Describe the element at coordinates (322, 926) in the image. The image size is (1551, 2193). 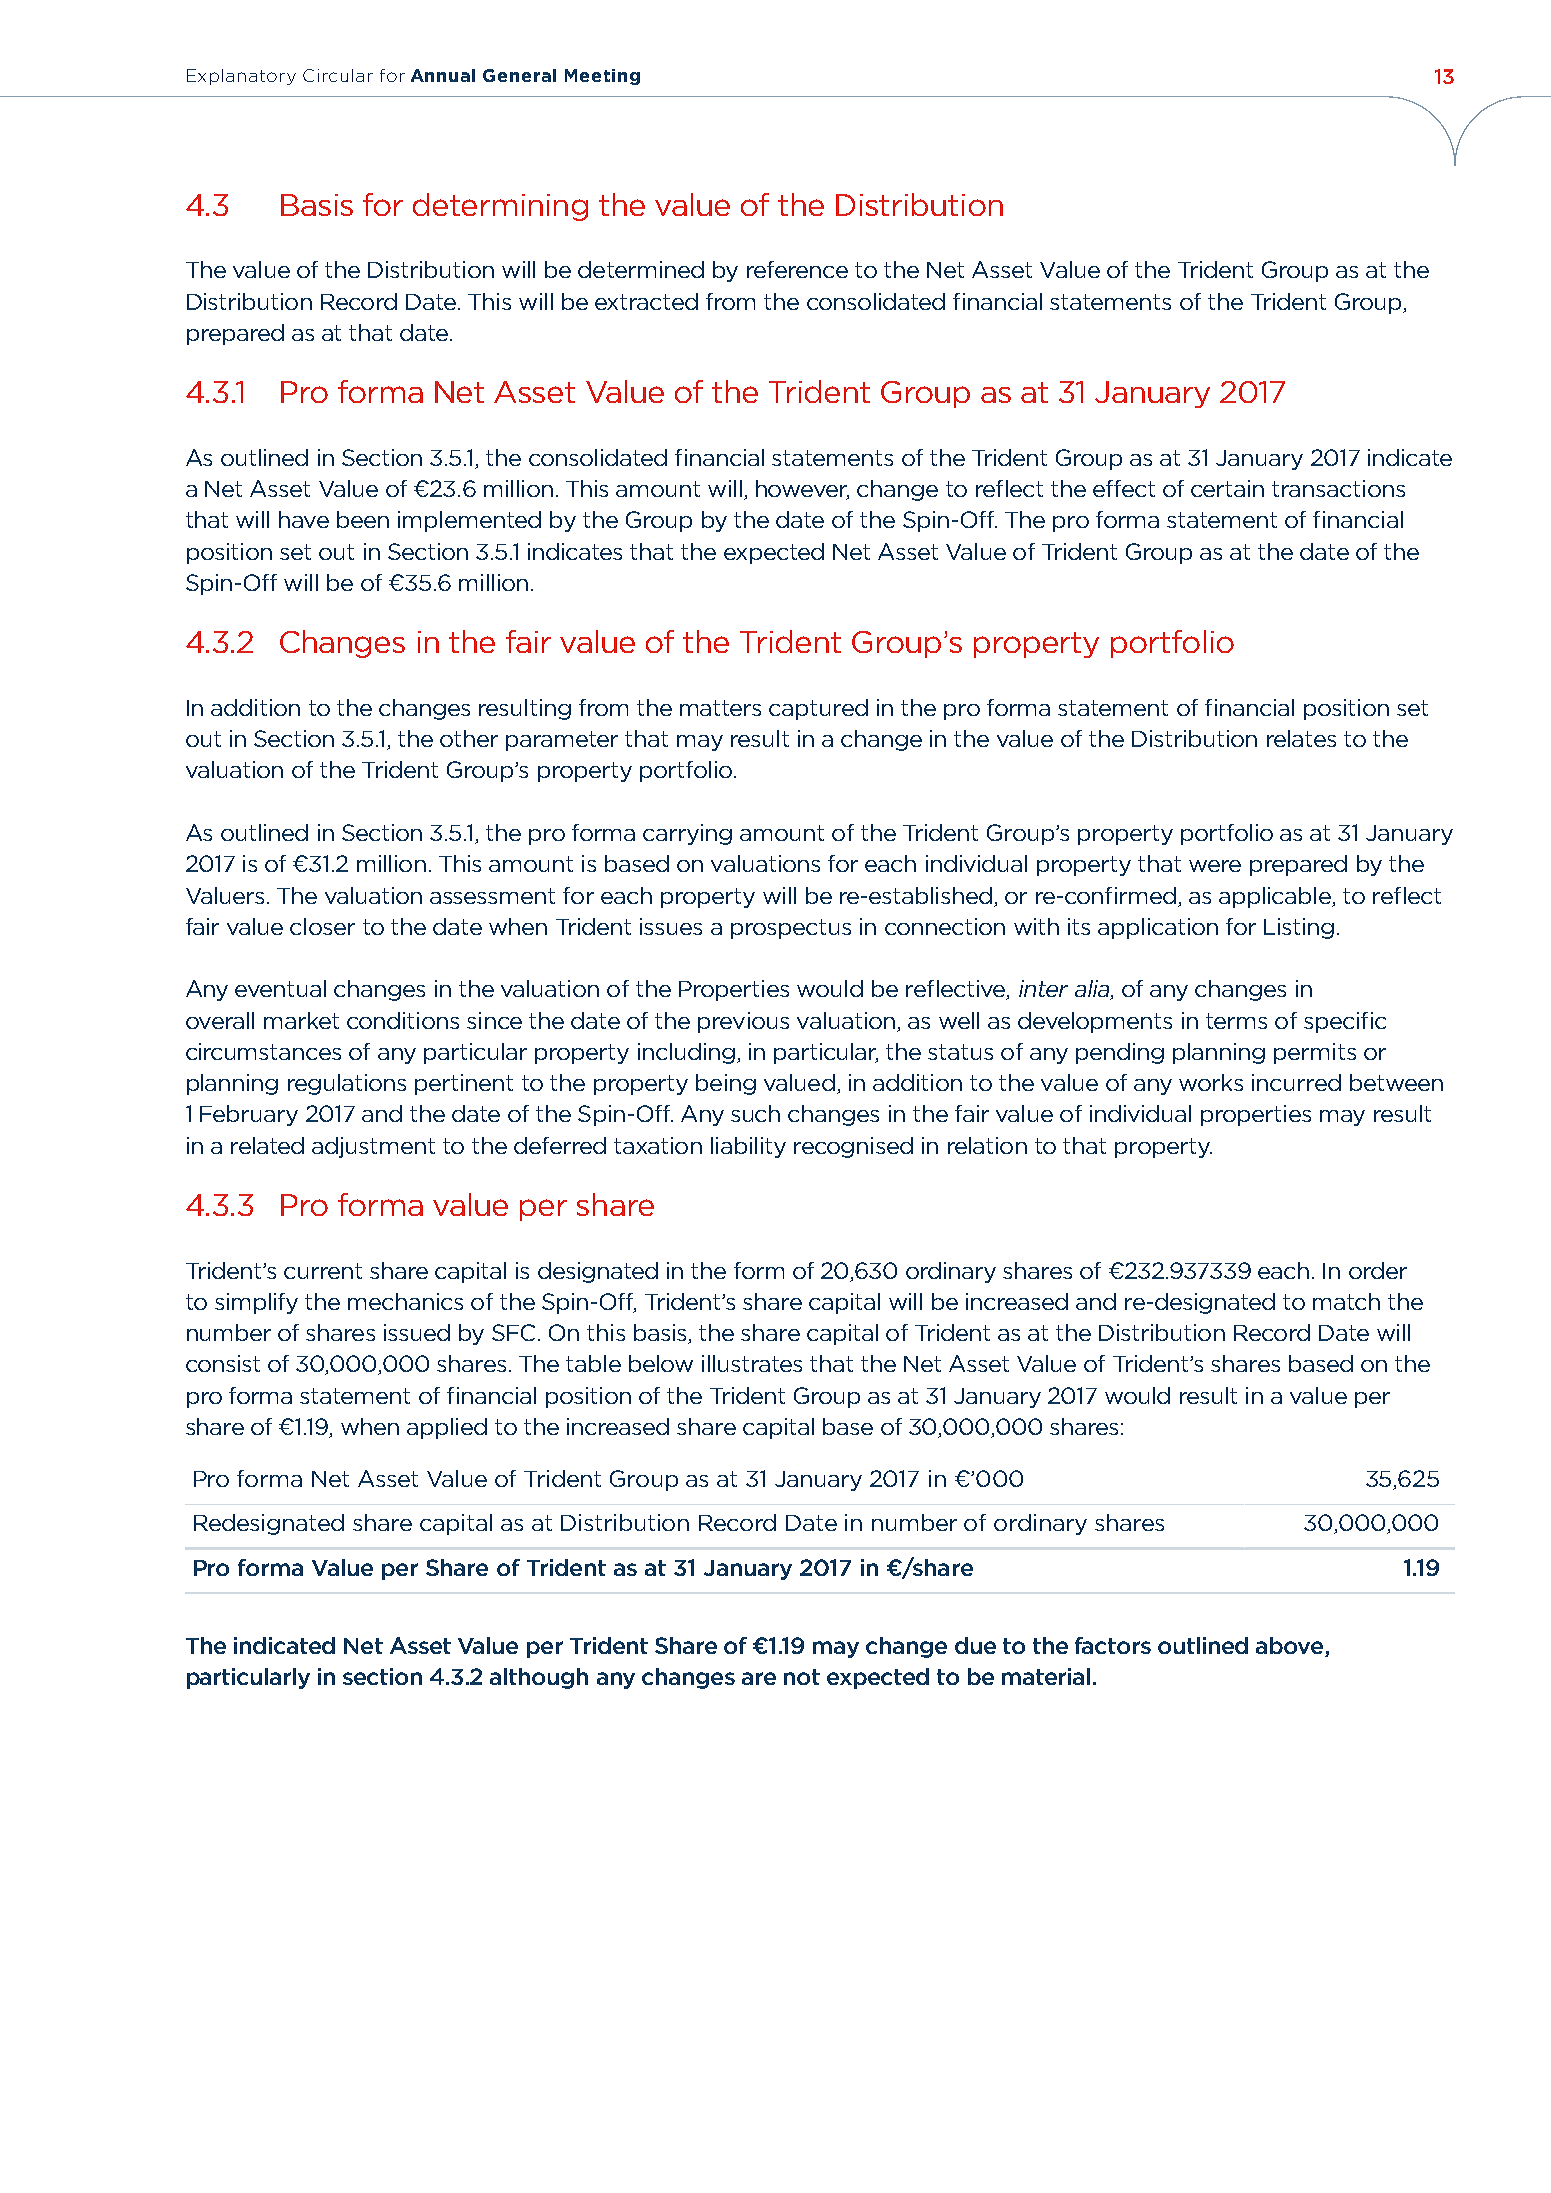
I see `closer` at that location.
